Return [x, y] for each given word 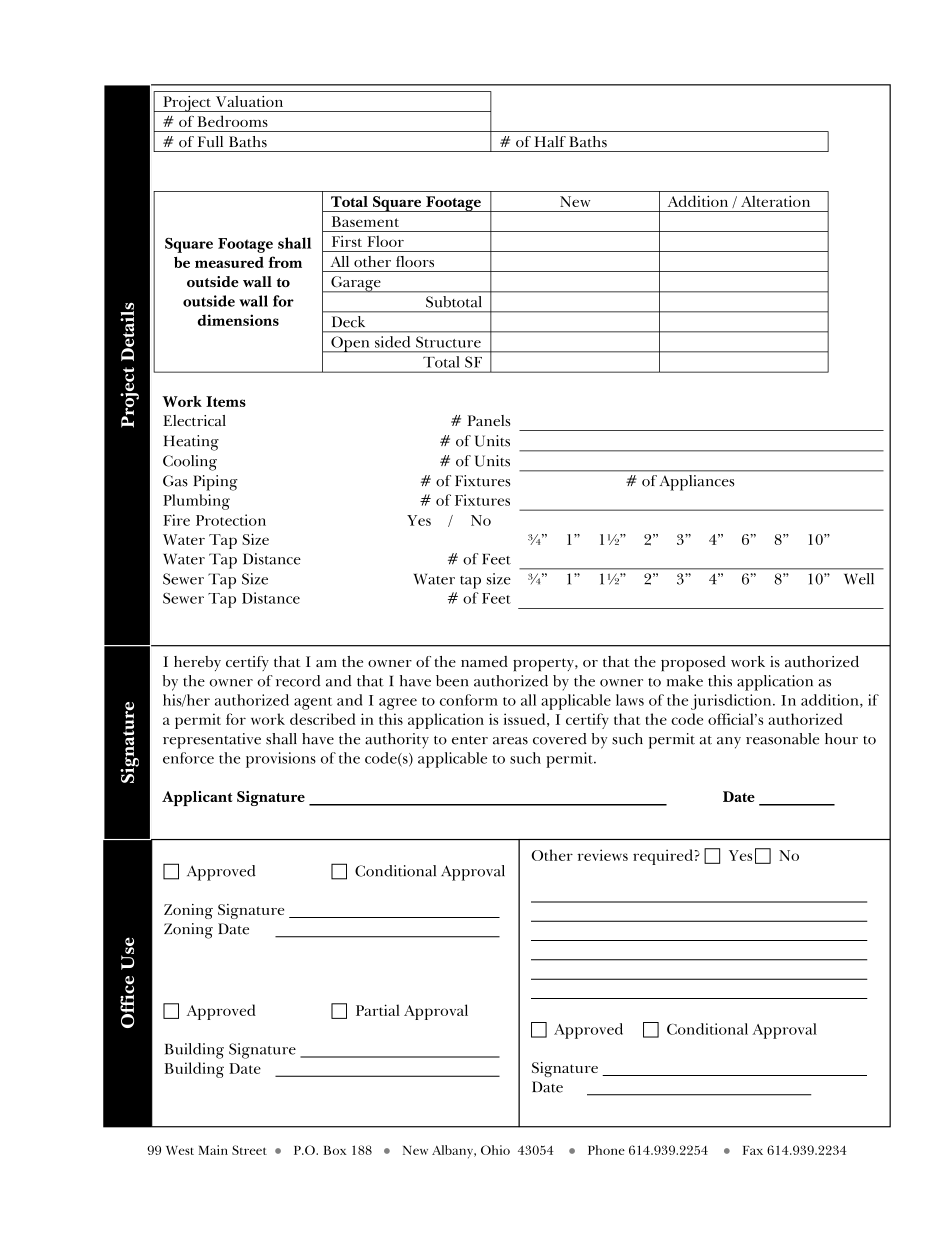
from [285, 262]
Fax [753, 1150]
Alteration [775, 201]
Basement [365, 221]
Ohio [495, 1150]
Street [249, 1150]
